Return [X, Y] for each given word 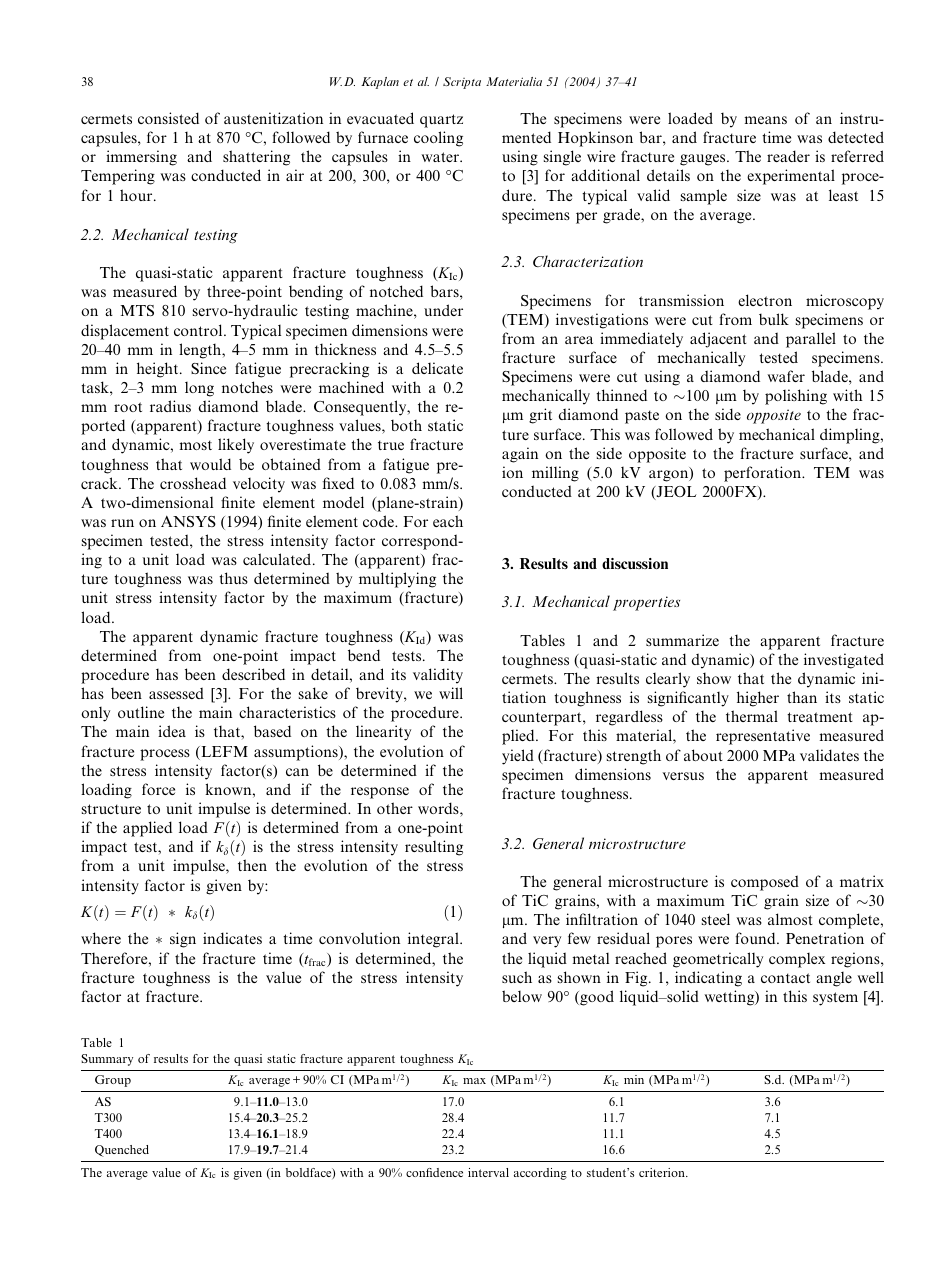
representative [763, 737]
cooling [438, 139]
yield [518, 757]
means [766, 120]
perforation [764, 474]
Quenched [122, 1151]
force [158, 789]
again [520, 455]
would [210, 464]
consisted [168, 118]
